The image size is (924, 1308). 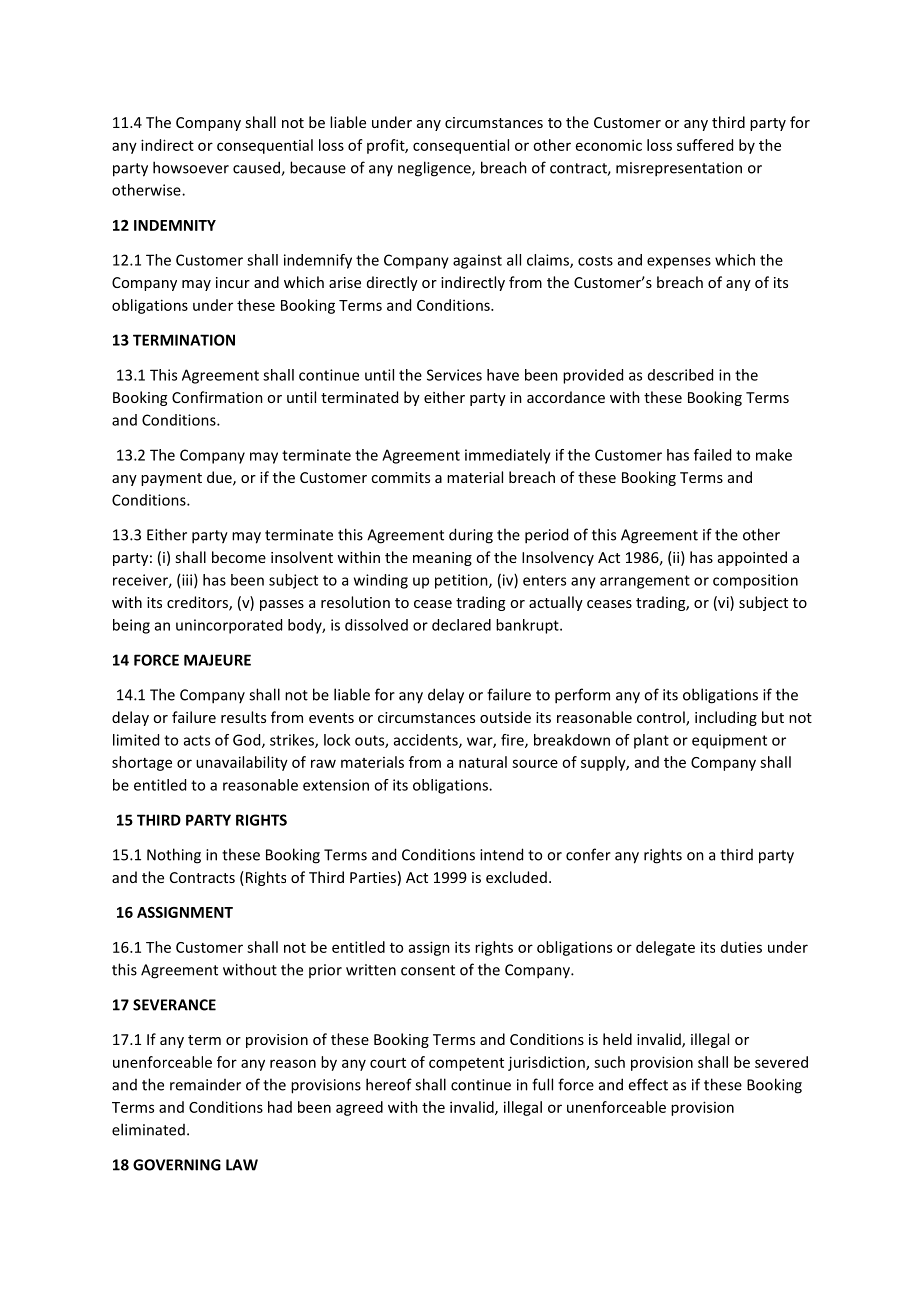 What do you see at coordinates (217, 397) in the screenshot?
I see `Confirmation` at bounding box center [217, 397].
